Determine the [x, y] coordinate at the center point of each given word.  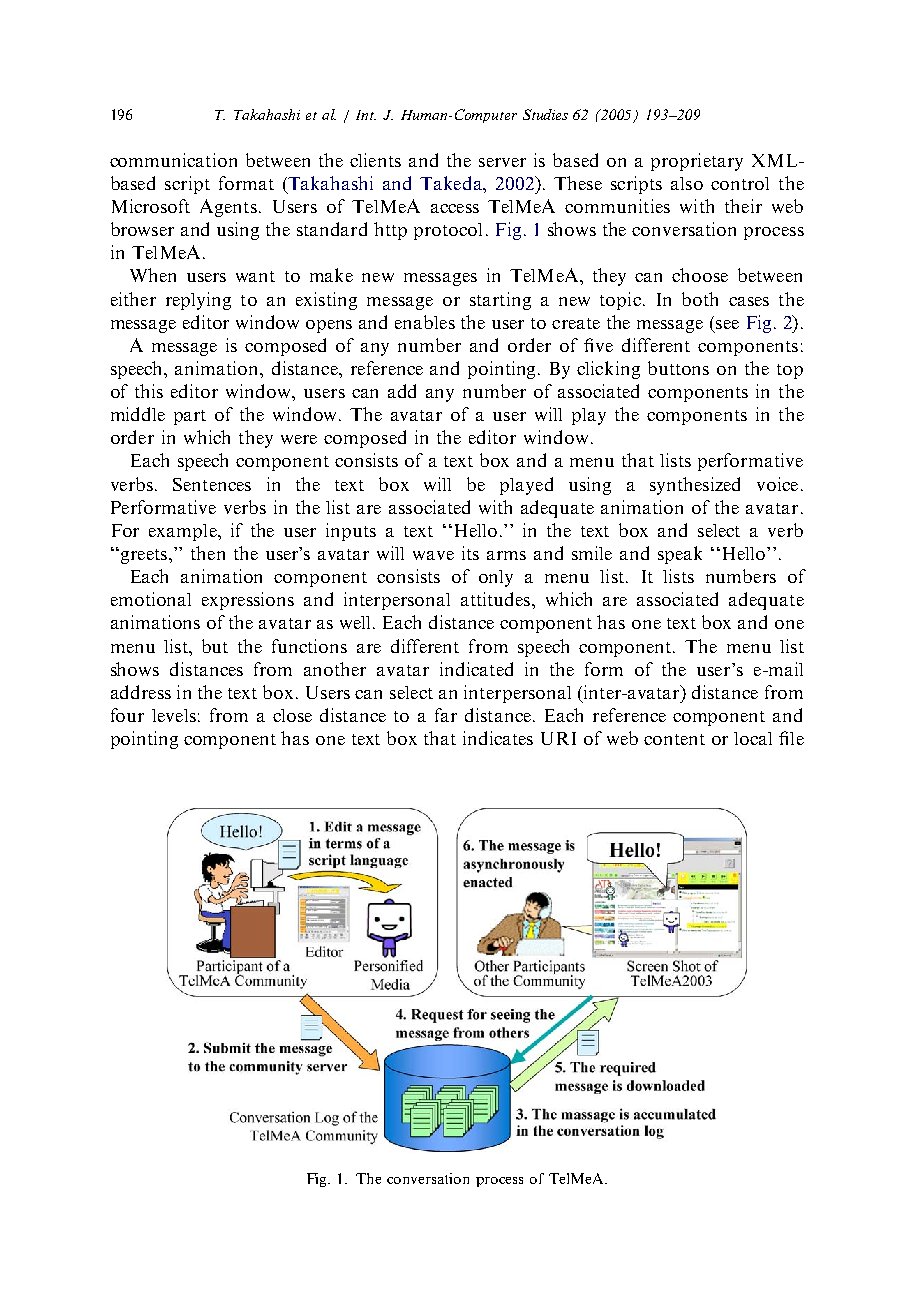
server [502, 162]
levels [174, 715]
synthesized [695, 486]
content [674, 739]
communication [173, 160]
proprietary [697, 162]
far [446, 715]
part [190, 417]
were [299, 439]
